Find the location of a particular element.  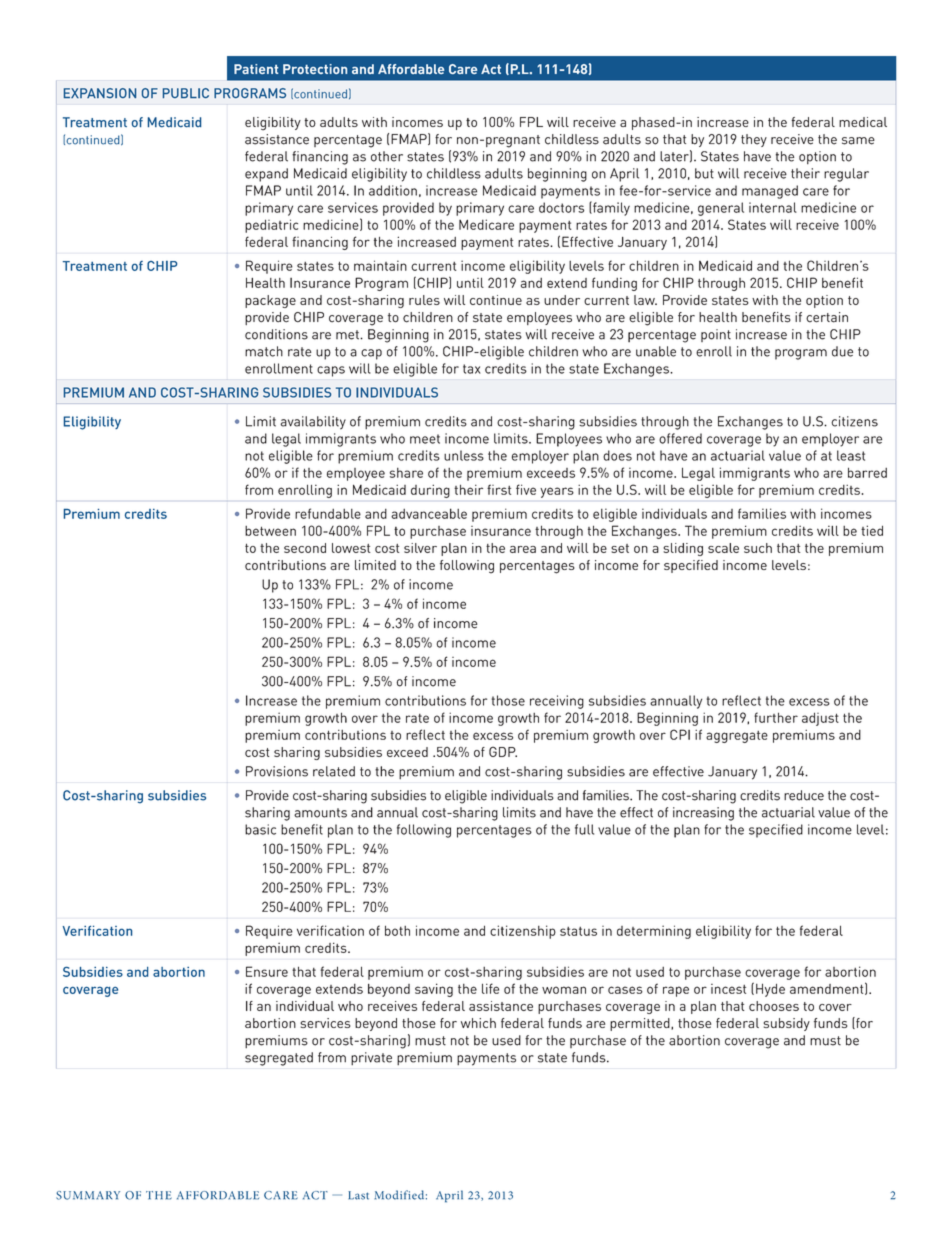

reduce is located at coordinates (804, 795).
